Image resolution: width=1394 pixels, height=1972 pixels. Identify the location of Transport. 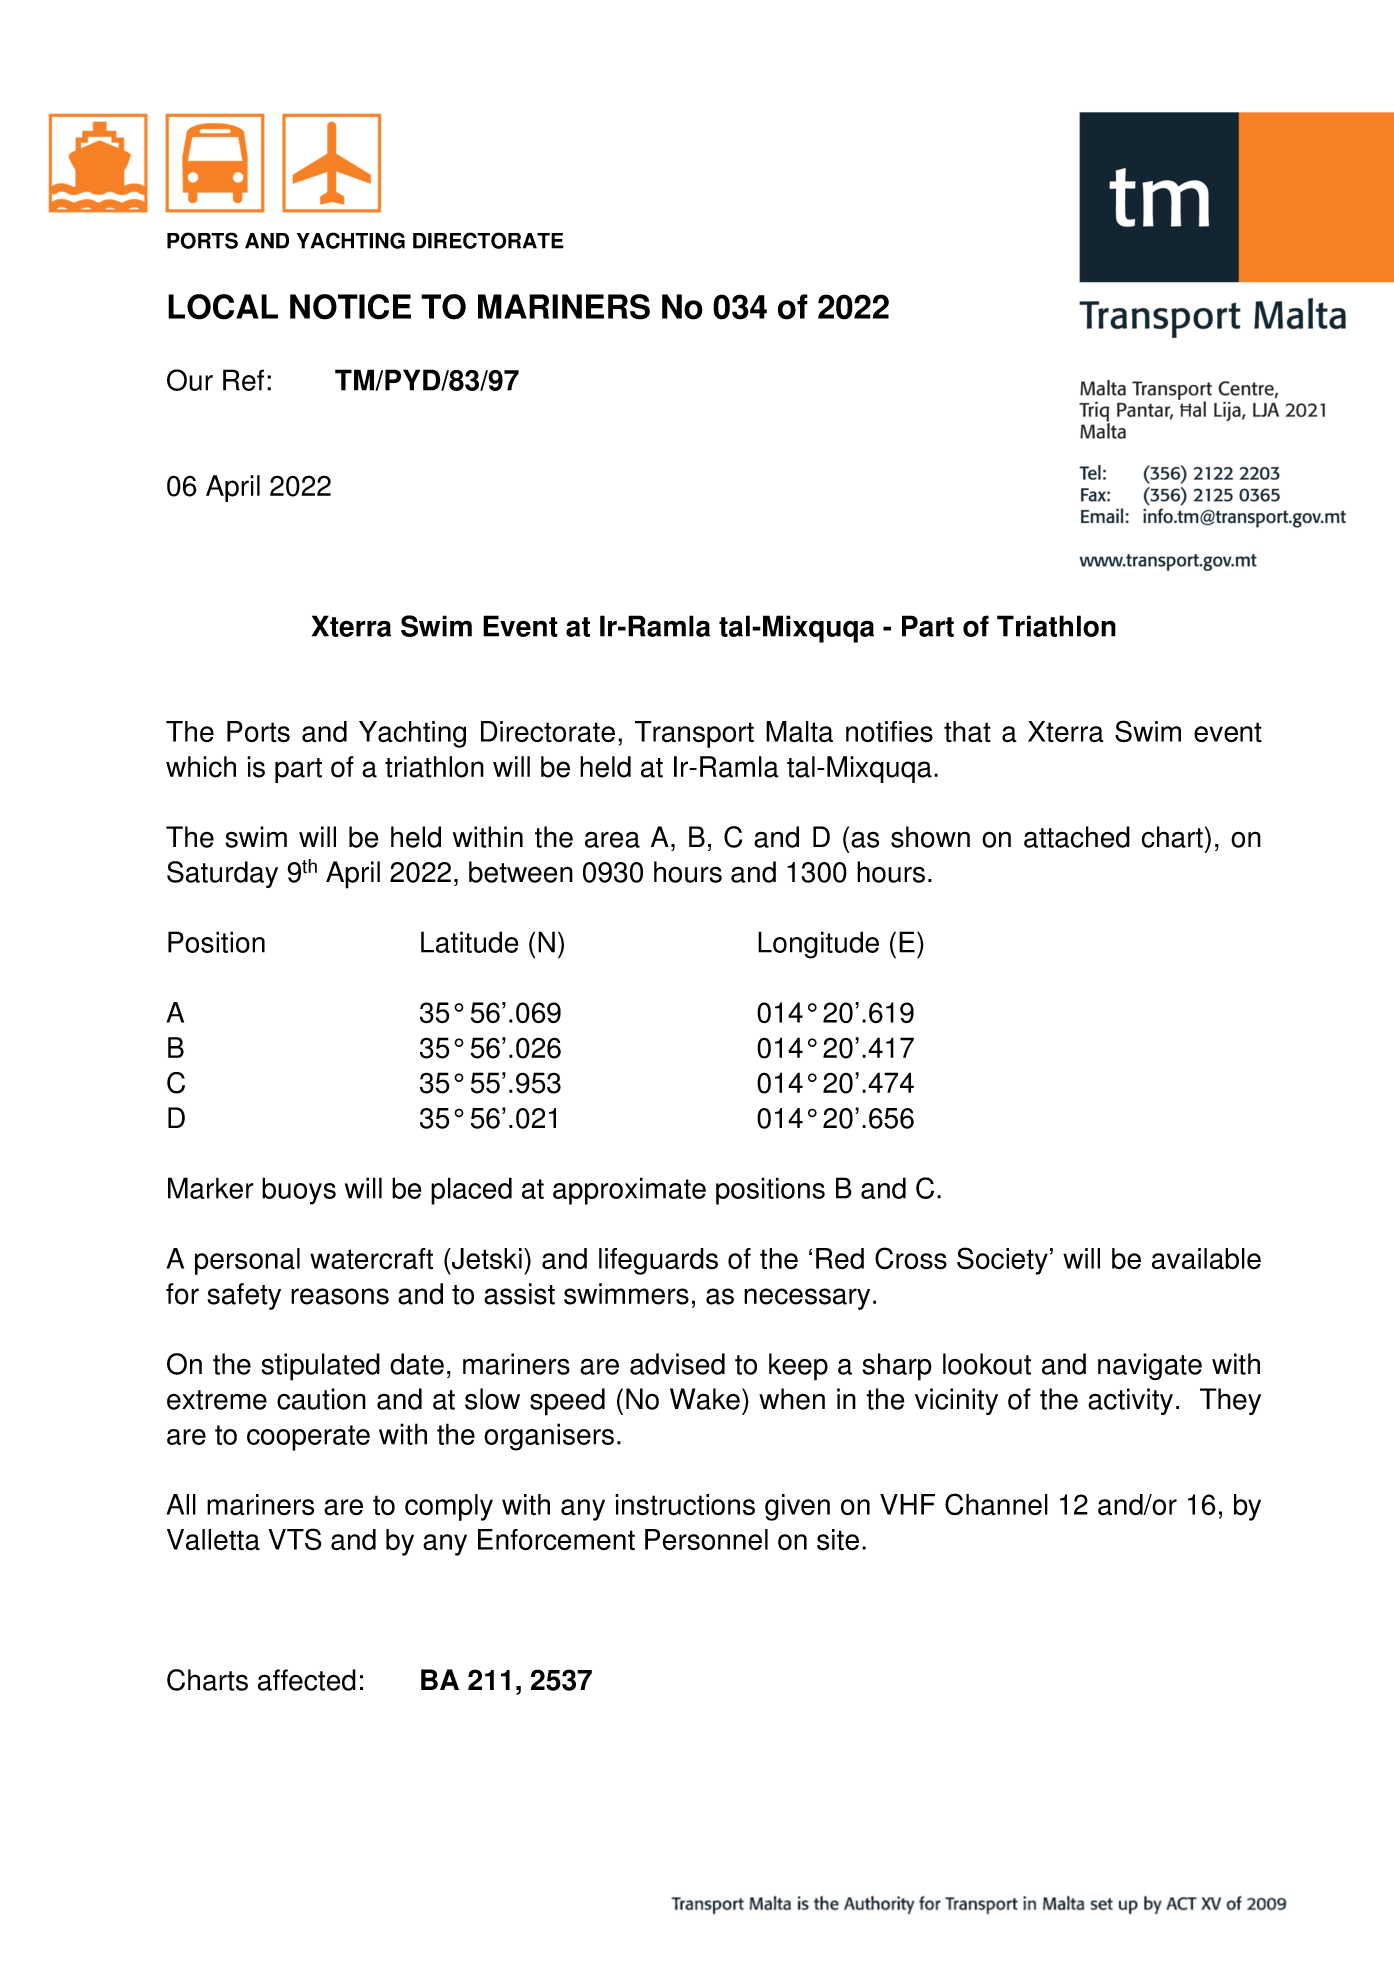
(694, 734).
